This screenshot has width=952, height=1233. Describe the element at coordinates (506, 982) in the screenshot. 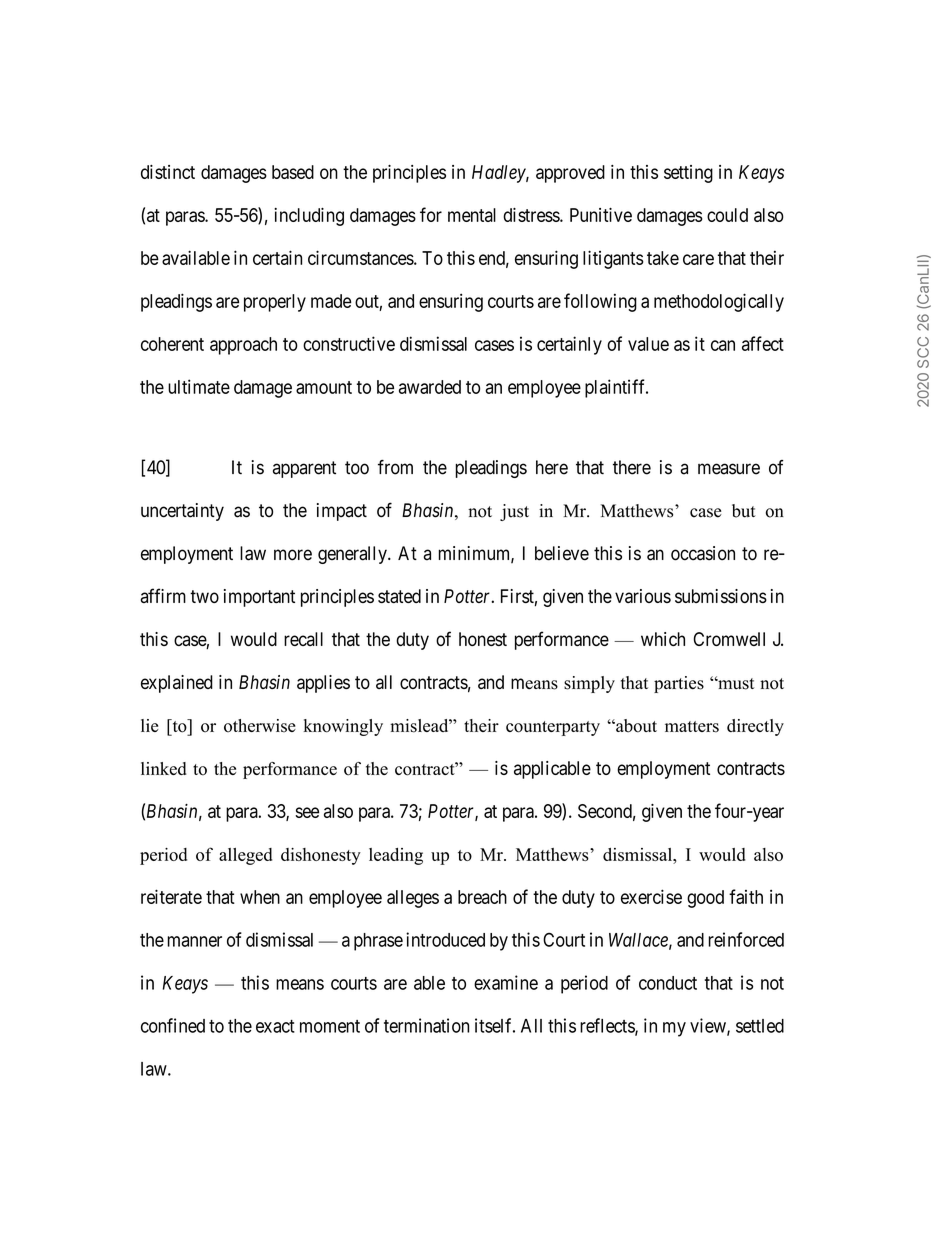

I see `examine` at that location.
